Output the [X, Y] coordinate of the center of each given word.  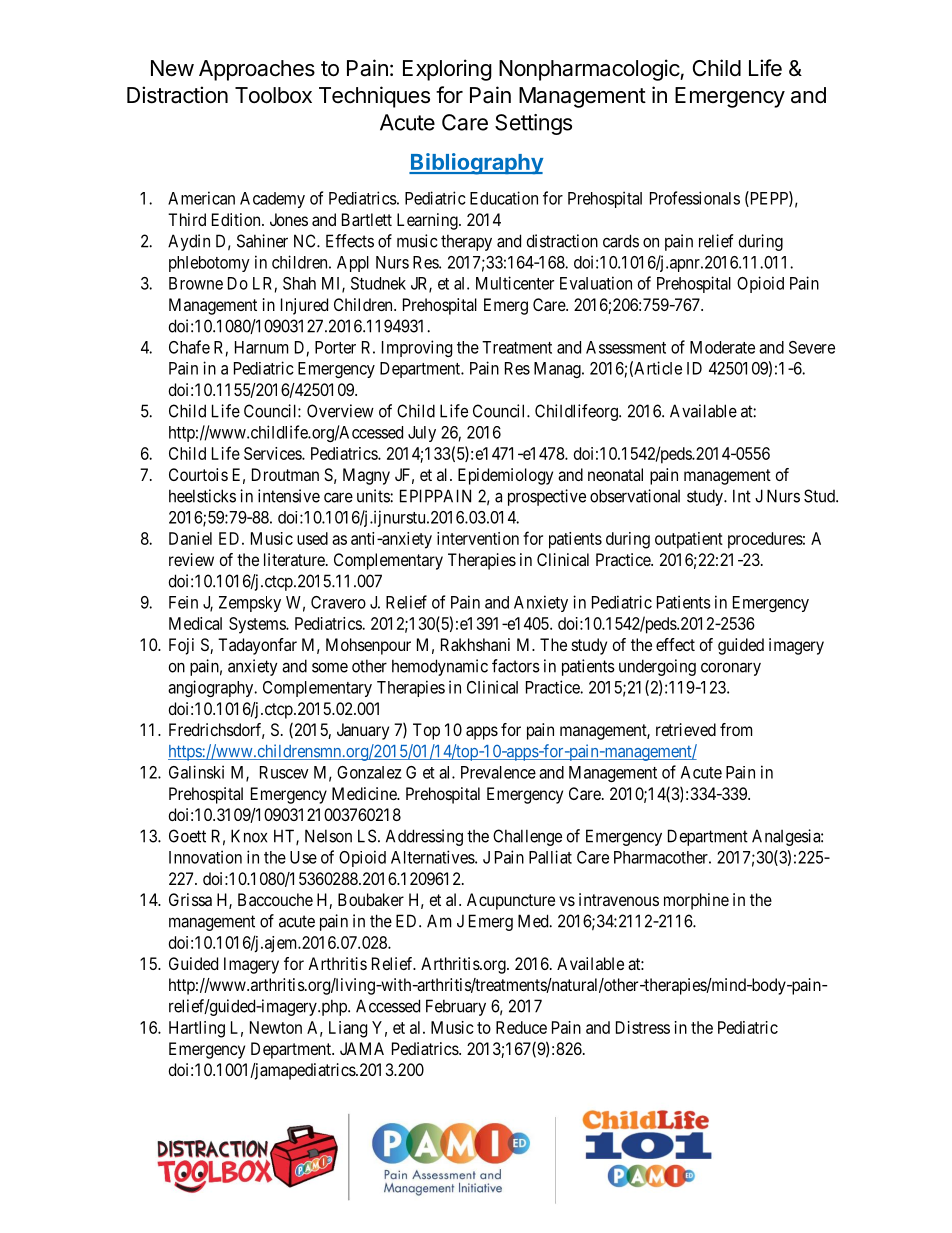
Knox [249, 836]
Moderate [722, 347]
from [736, 729]
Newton [276, 1027]
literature [295, 559]
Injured [304, 306]
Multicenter [515, 283]
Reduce [521, 1027]
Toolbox [273, 95]
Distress [643, 1027]
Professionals [695, 198]
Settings [533, 124]
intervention [478, 538]
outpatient [689, 540]
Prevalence [498, 772]
